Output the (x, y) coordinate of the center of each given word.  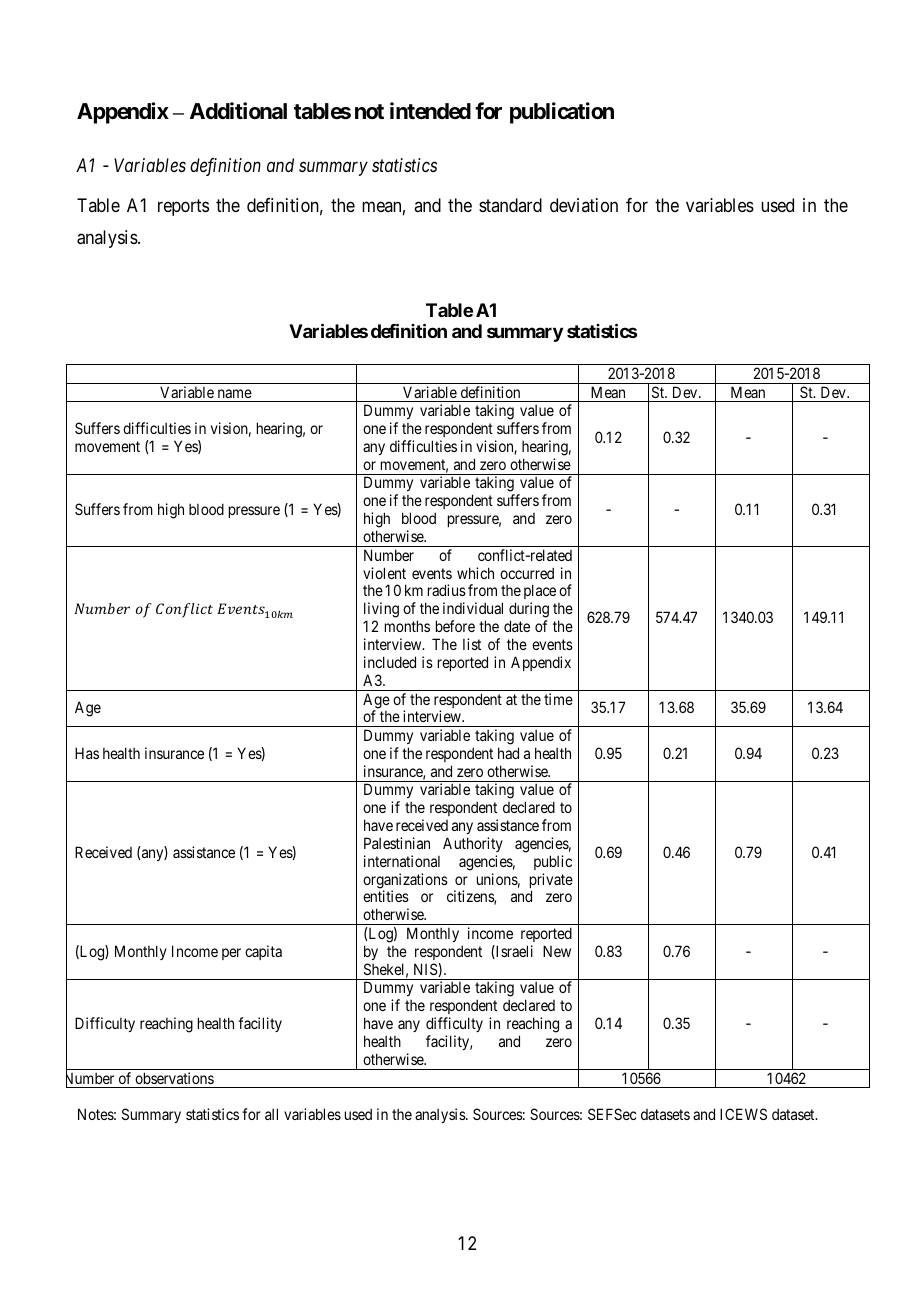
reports (183, 207)
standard (510, 205)
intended (430, 111)
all (271, 1114)
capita (263, 952)
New (557, 951)
